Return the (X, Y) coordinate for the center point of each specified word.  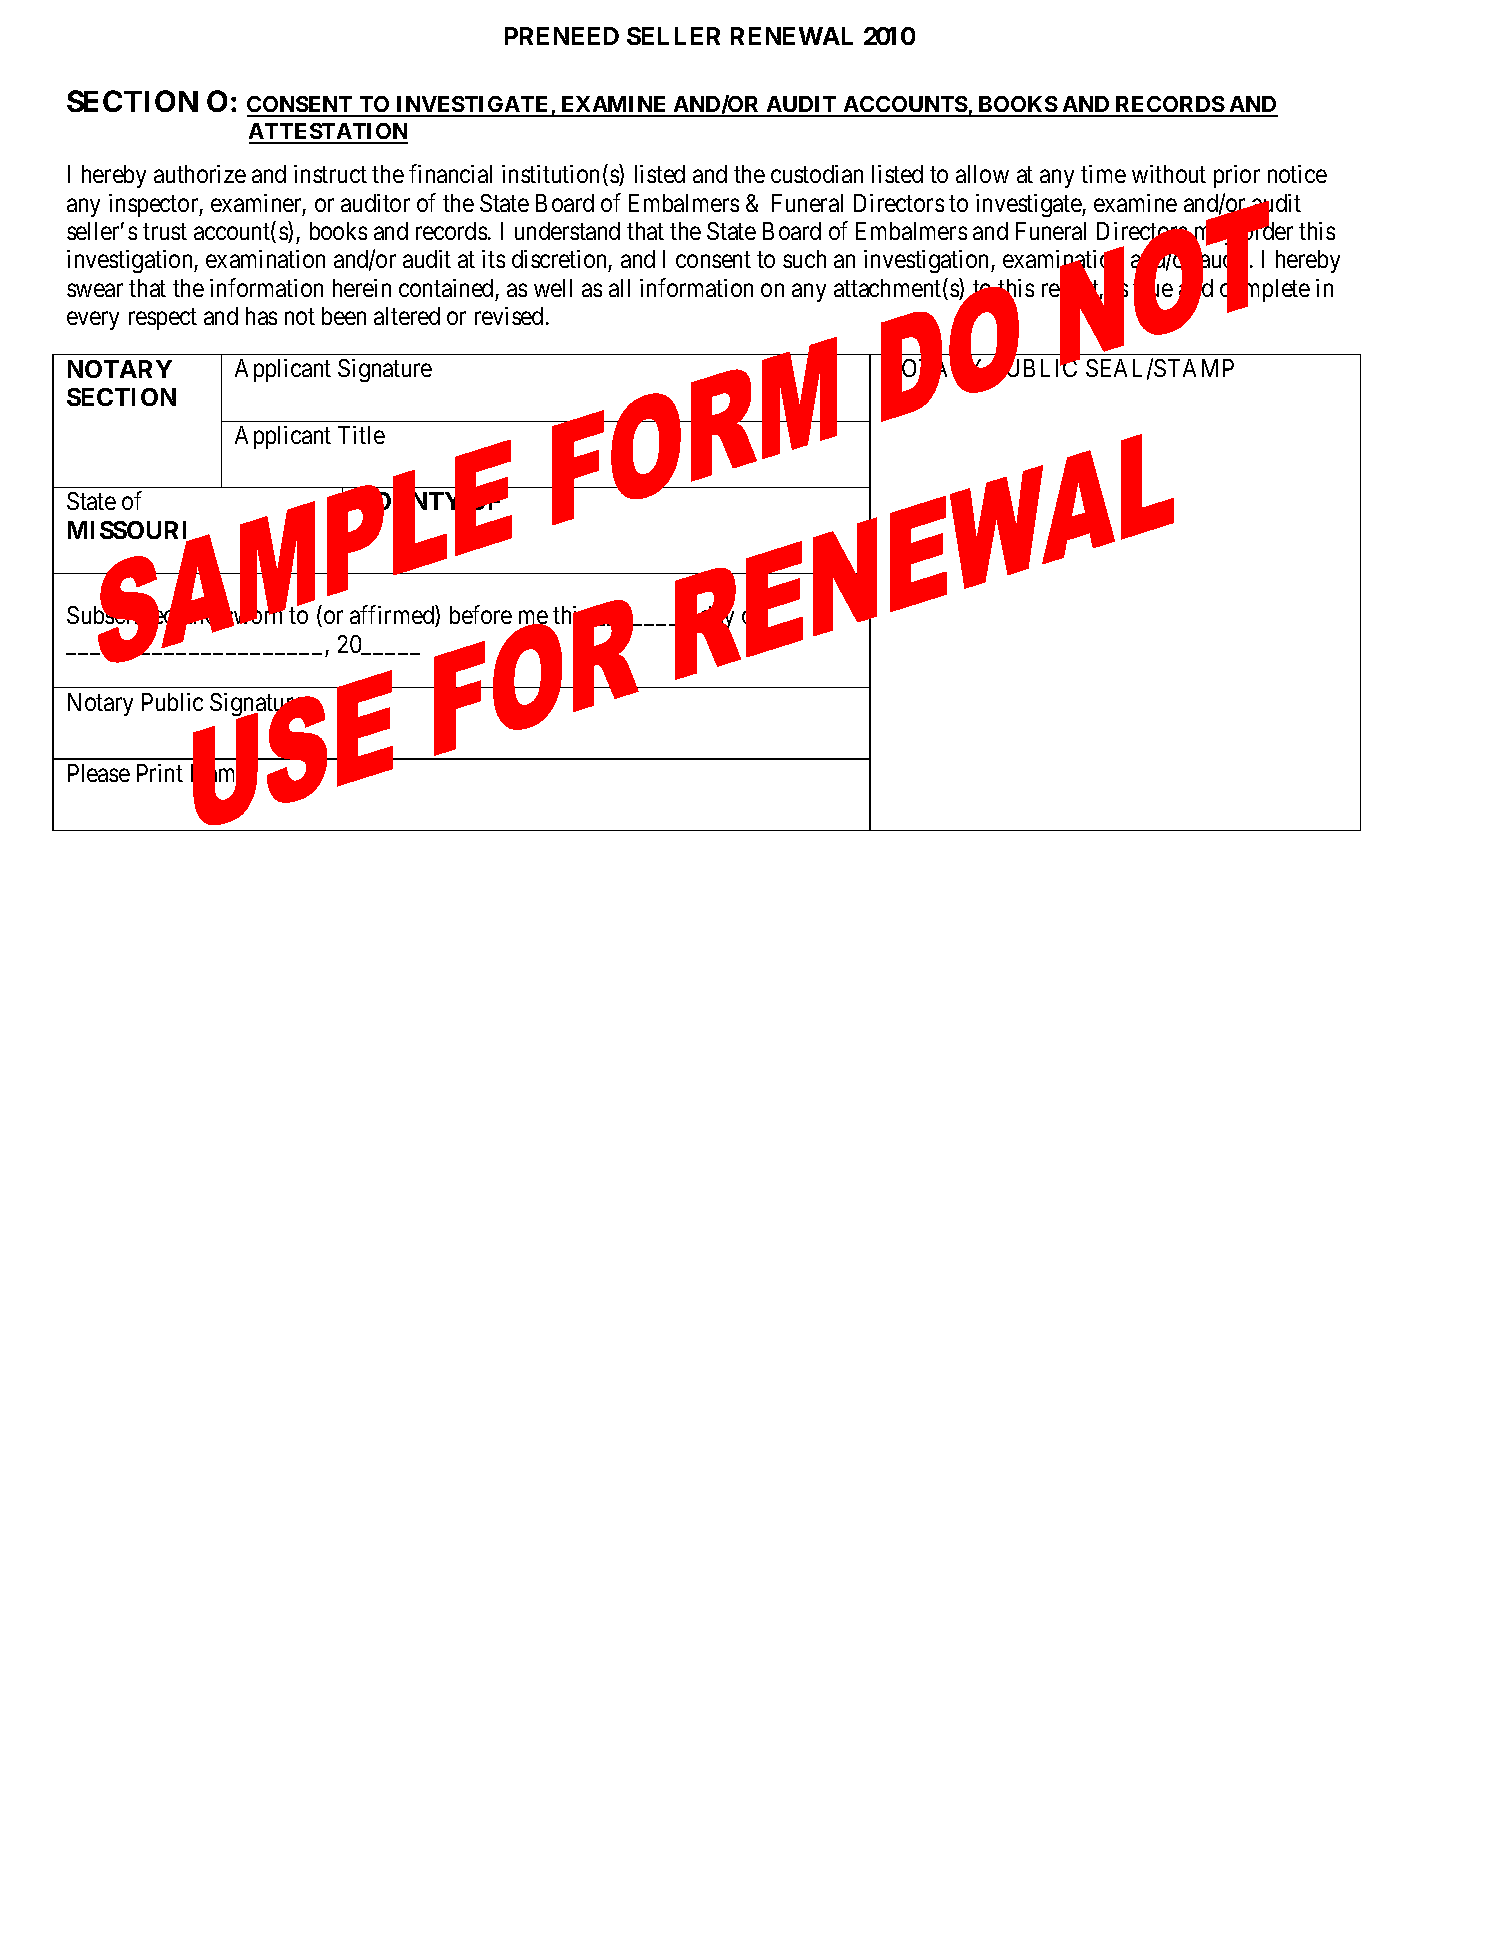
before (481, 615)
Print (160, 773)
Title (361, 435)
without (1169, 174)
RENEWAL (792, 36)
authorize (200, 174)
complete (1265, 291)
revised (509, 316)
